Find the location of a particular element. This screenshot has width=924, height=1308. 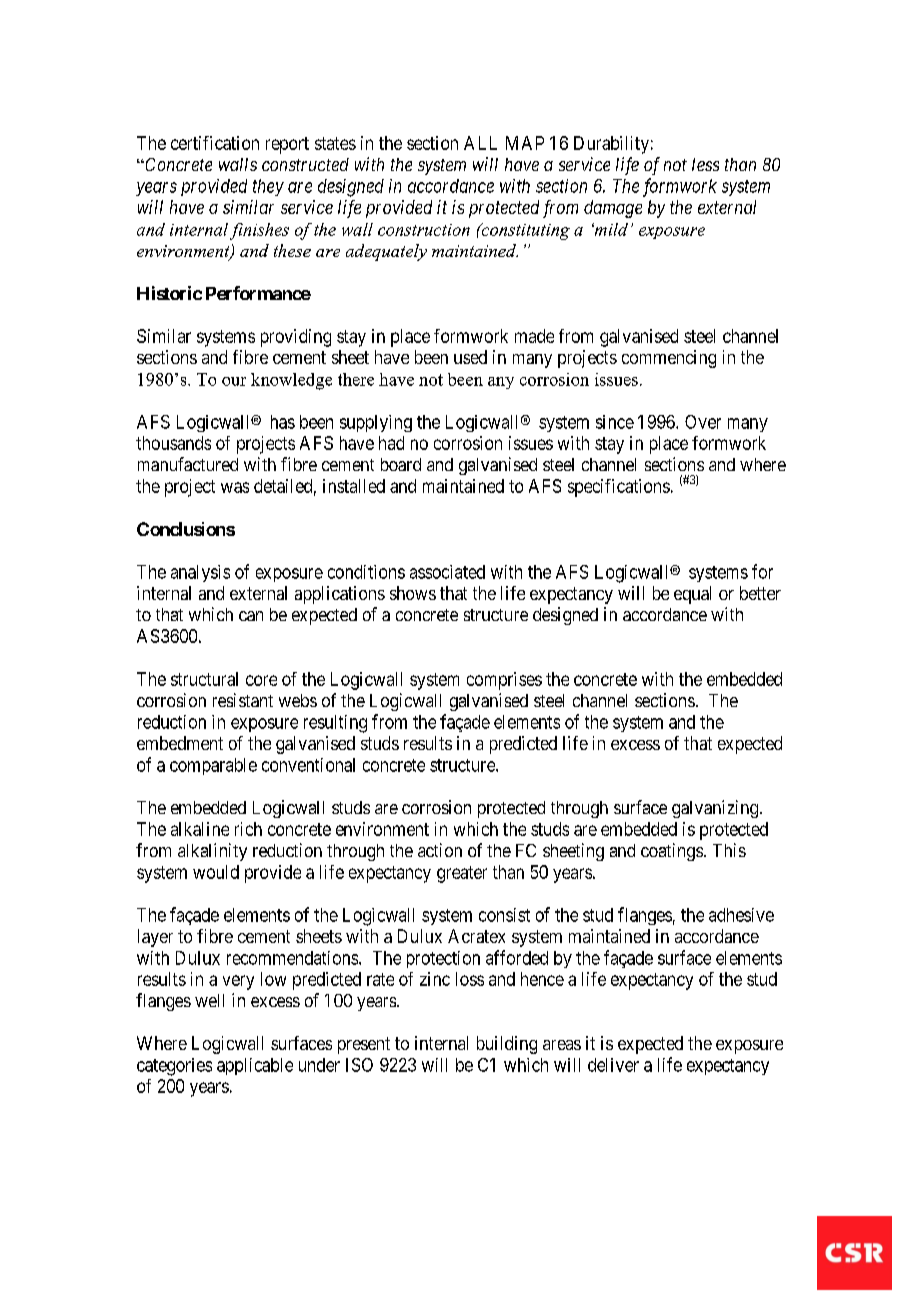

board is located at coordinates (401, 464).
